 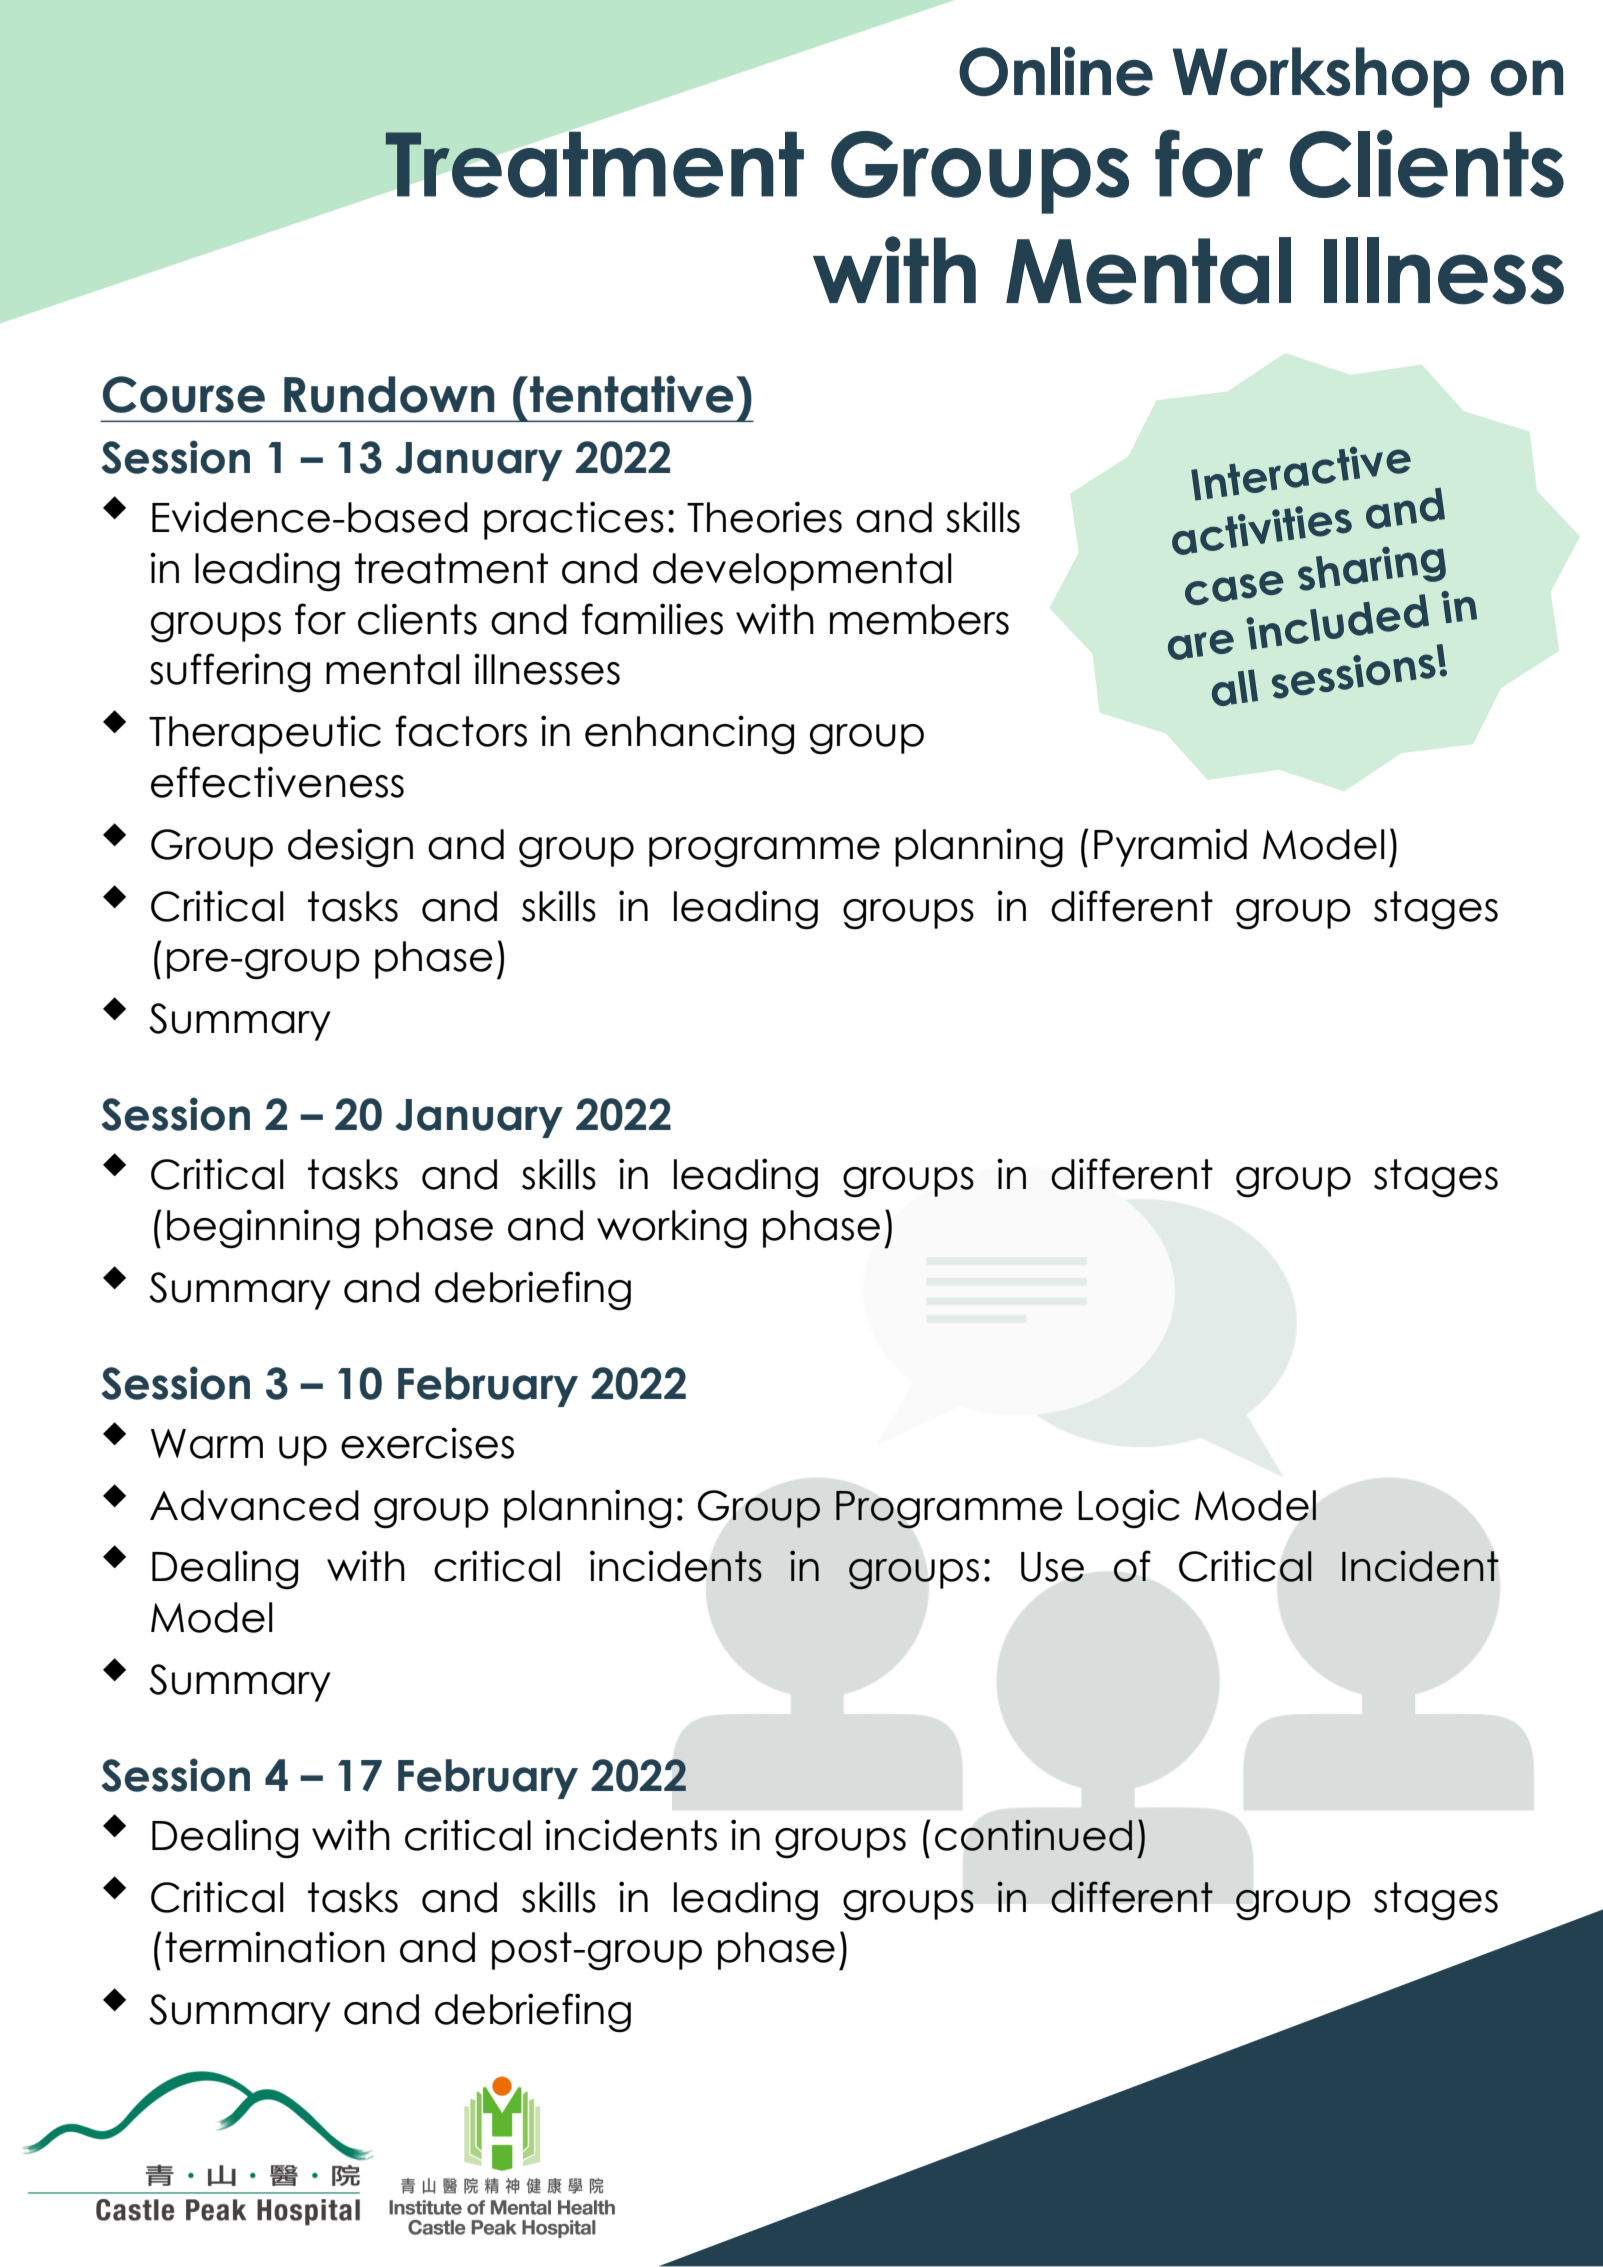 What do you see at coordinates (1033, 1835) in the image?
I see `continued` at bounding box center [1033, 1835].
